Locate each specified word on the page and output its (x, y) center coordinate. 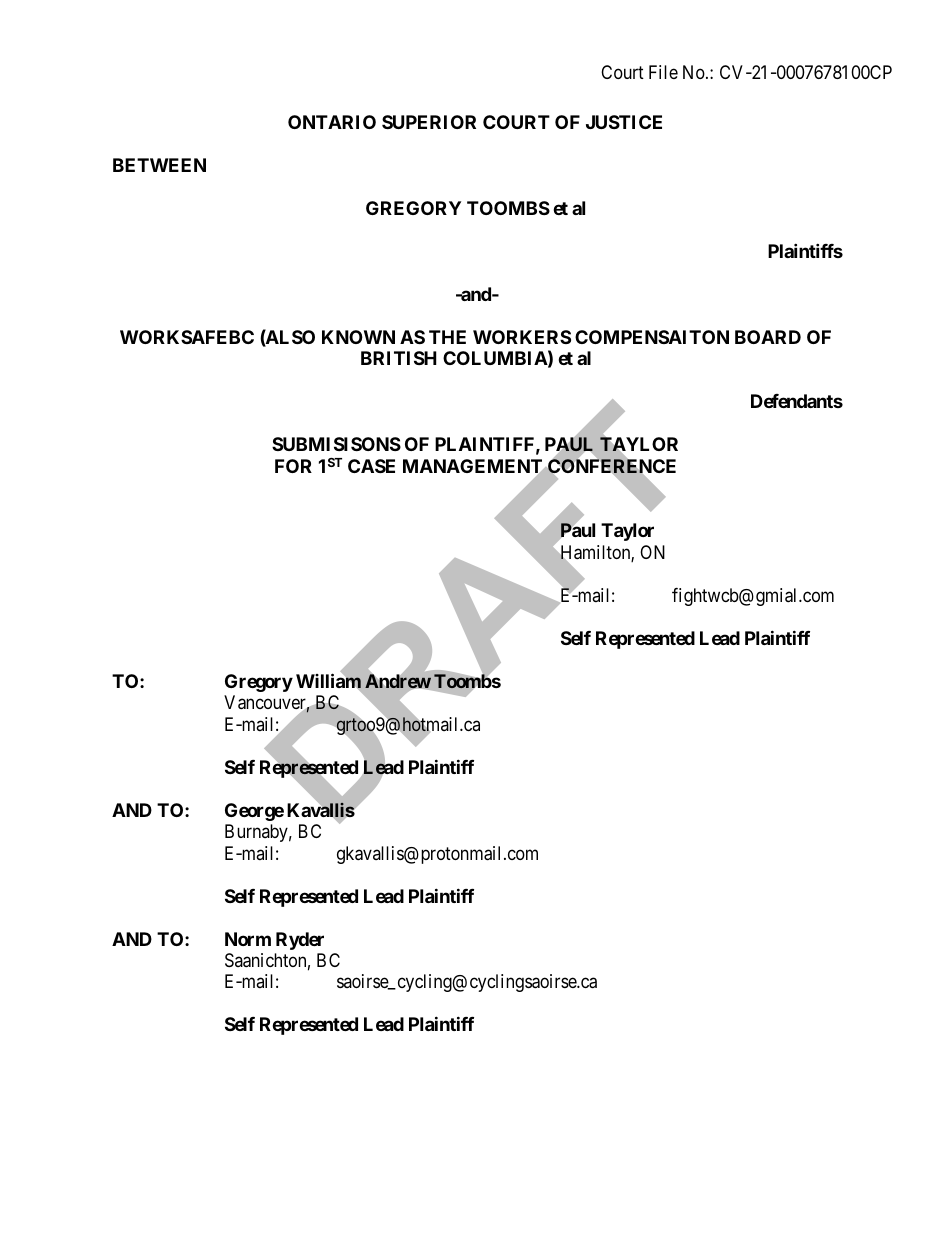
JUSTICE (624, 122)
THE (447, 337)
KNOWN (358, 337)
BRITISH (399, 358)
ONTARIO (332, 122)
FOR (293, 466)
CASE (371, 466)
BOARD (768, 337)
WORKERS (522, 337)
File (663, 72)
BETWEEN (159, 165)
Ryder (300, 941)
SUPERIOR (429, 122)
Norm (248, 939)
